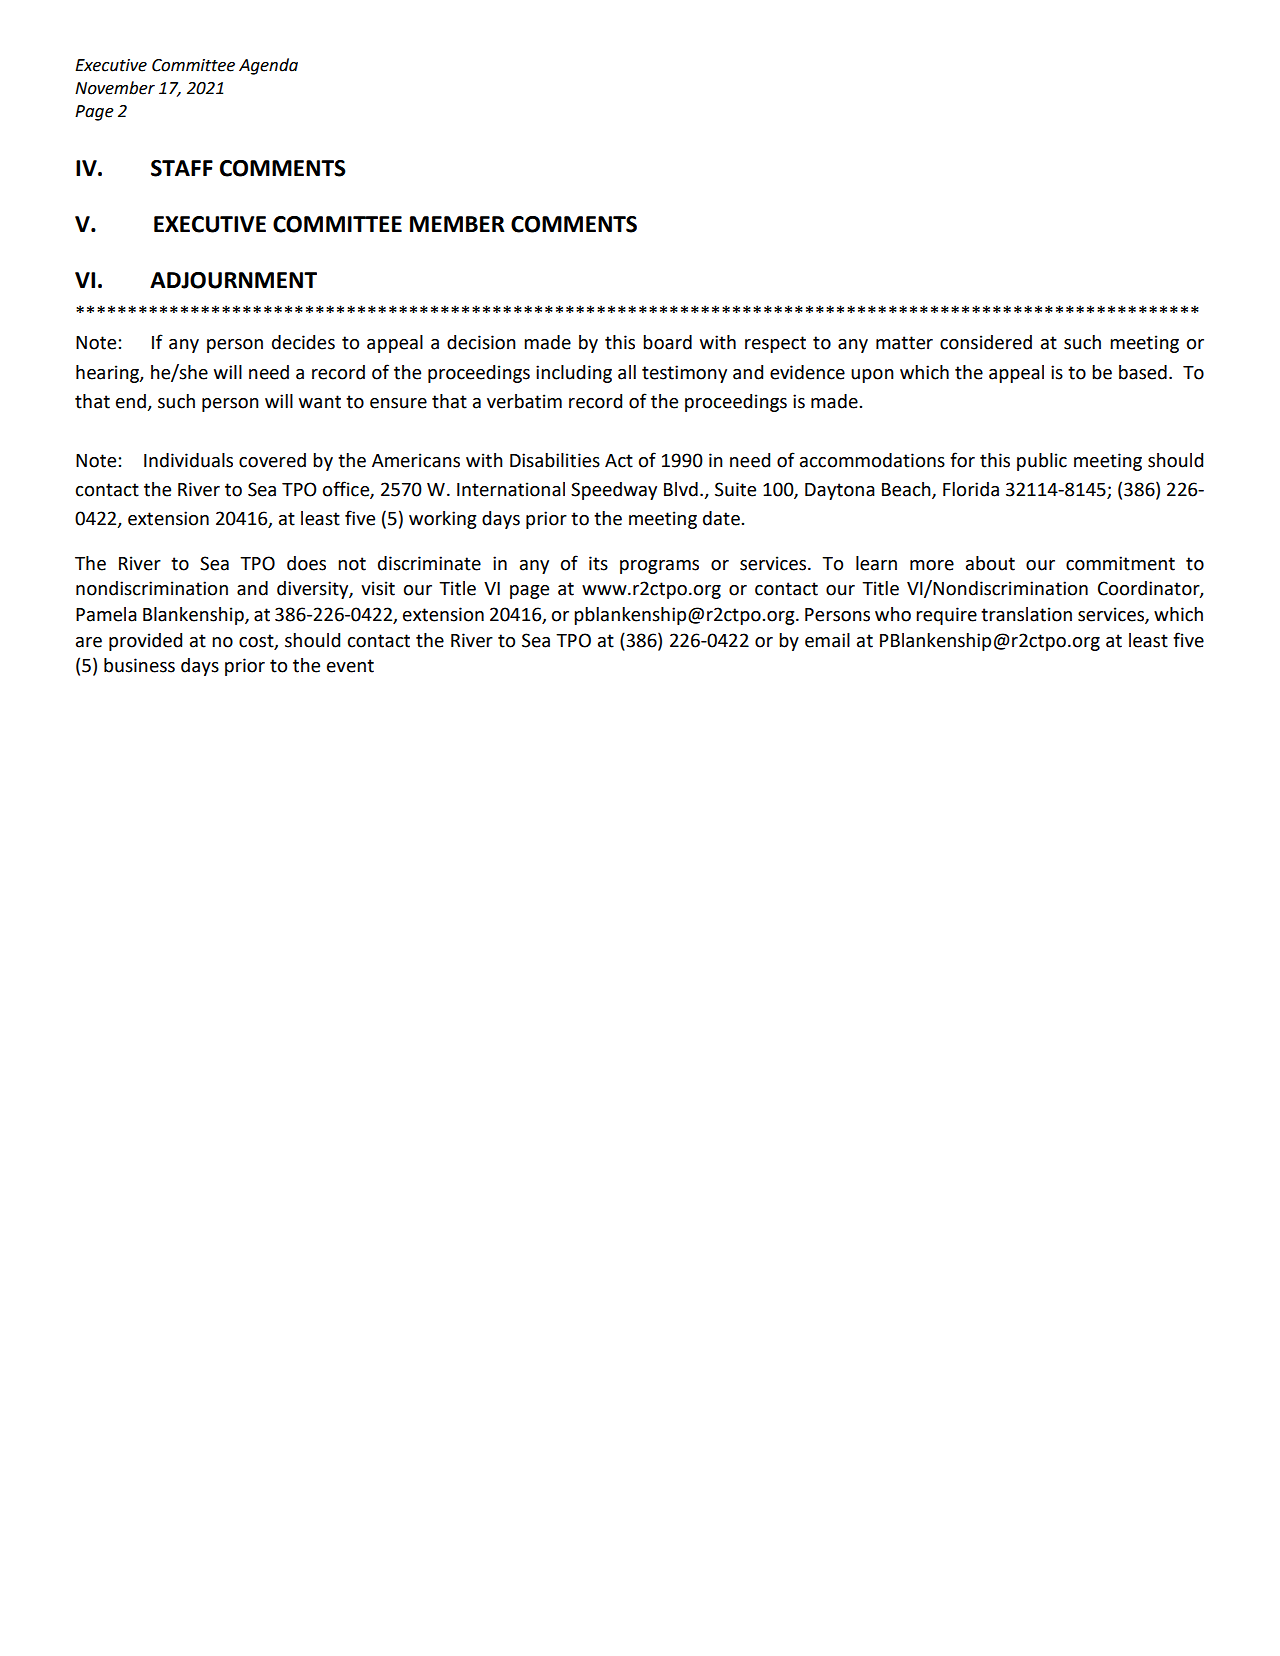 The width and height of the screenshot is (1280, 1656). I want to click on all, so click(627, 372).
